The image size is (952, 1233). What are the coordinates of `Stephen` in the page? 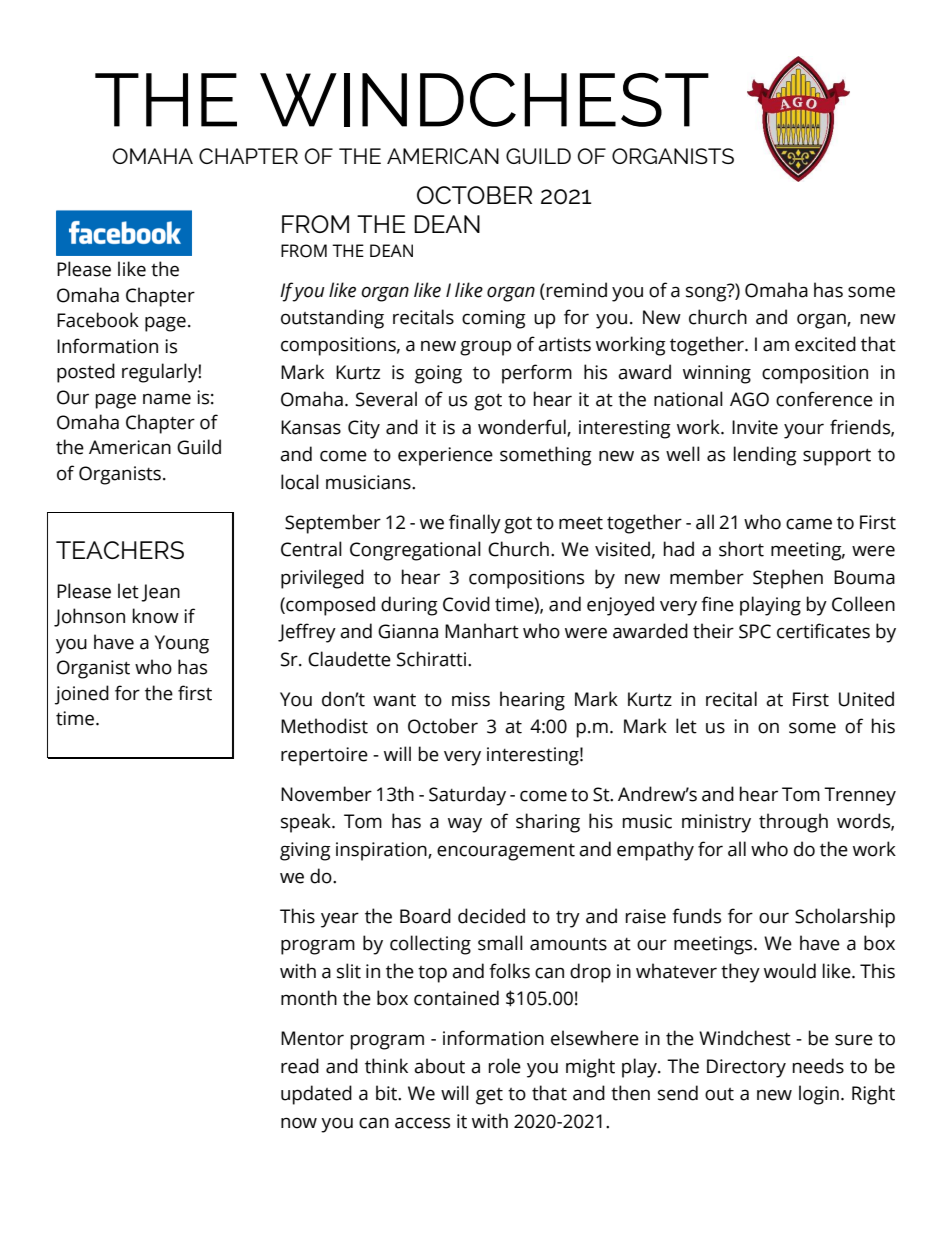 It's located at (788, 579).
